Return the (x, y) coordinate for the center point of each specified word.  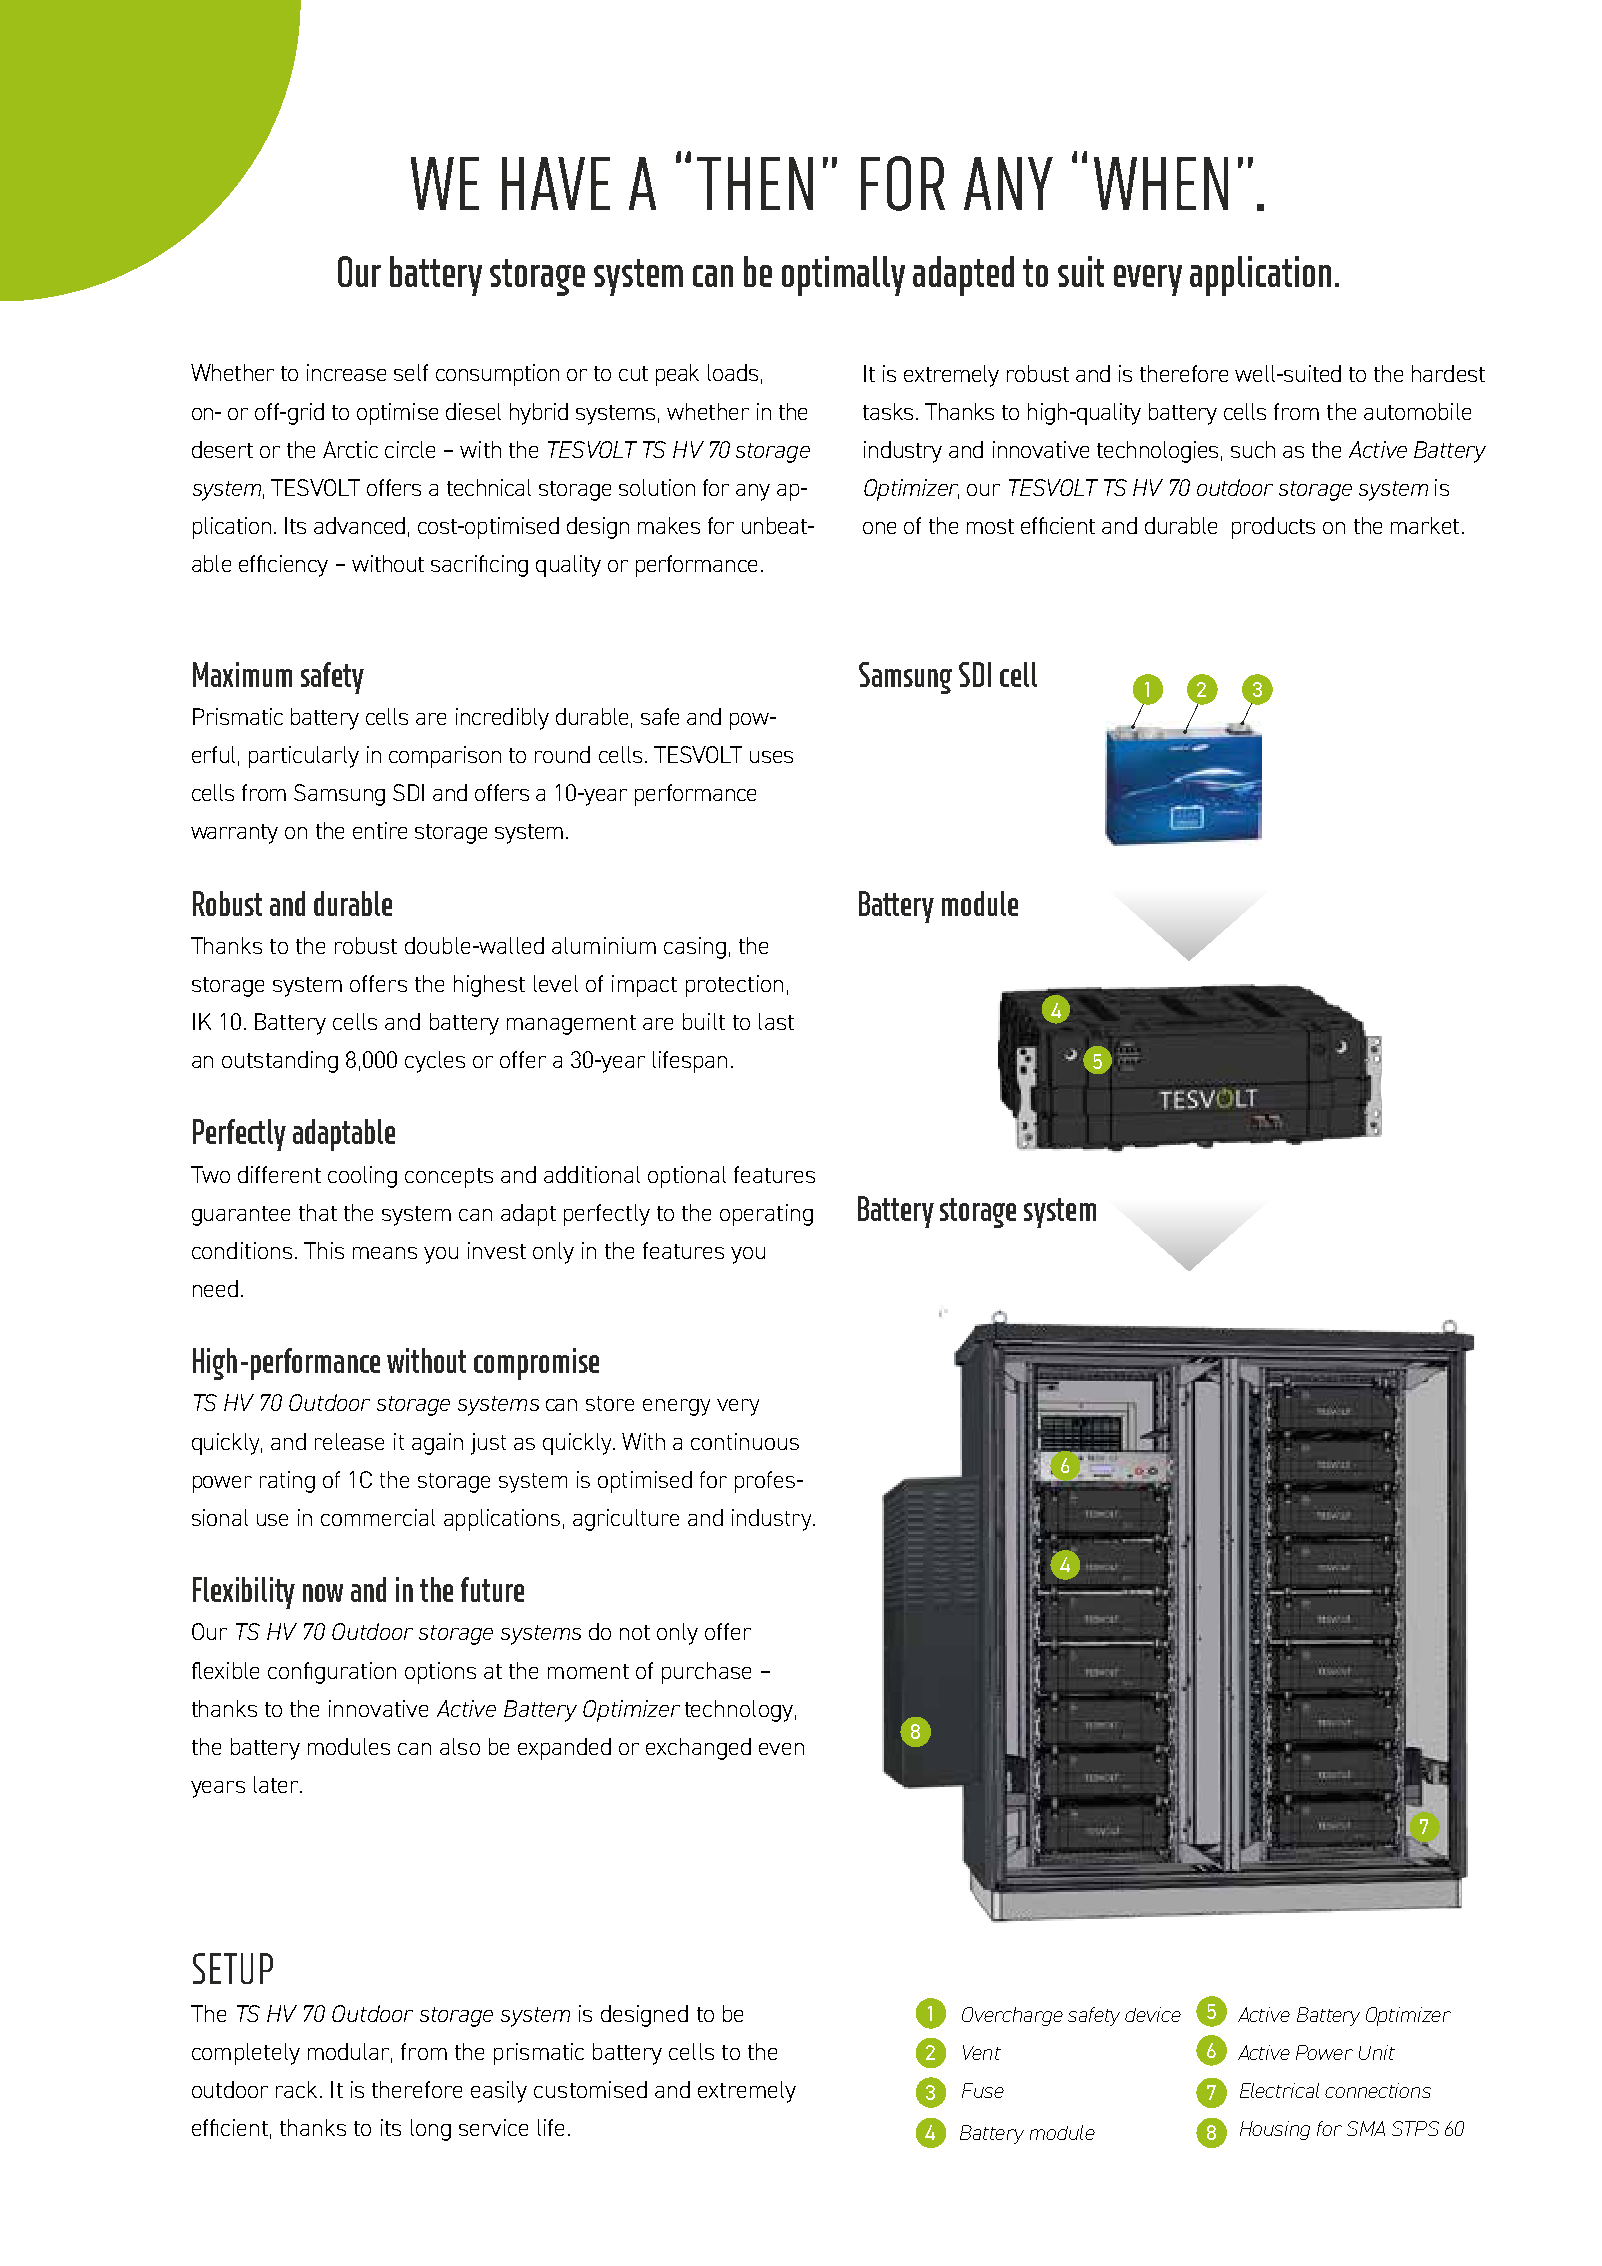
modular (350, 2053)
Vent (982, 2052)
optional (687, 1177)
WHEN (1161, 183)
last (776, 1021)
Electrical (1279, 2090)
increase (346, 372)
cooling (362, 1177)
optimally (843, 276)
